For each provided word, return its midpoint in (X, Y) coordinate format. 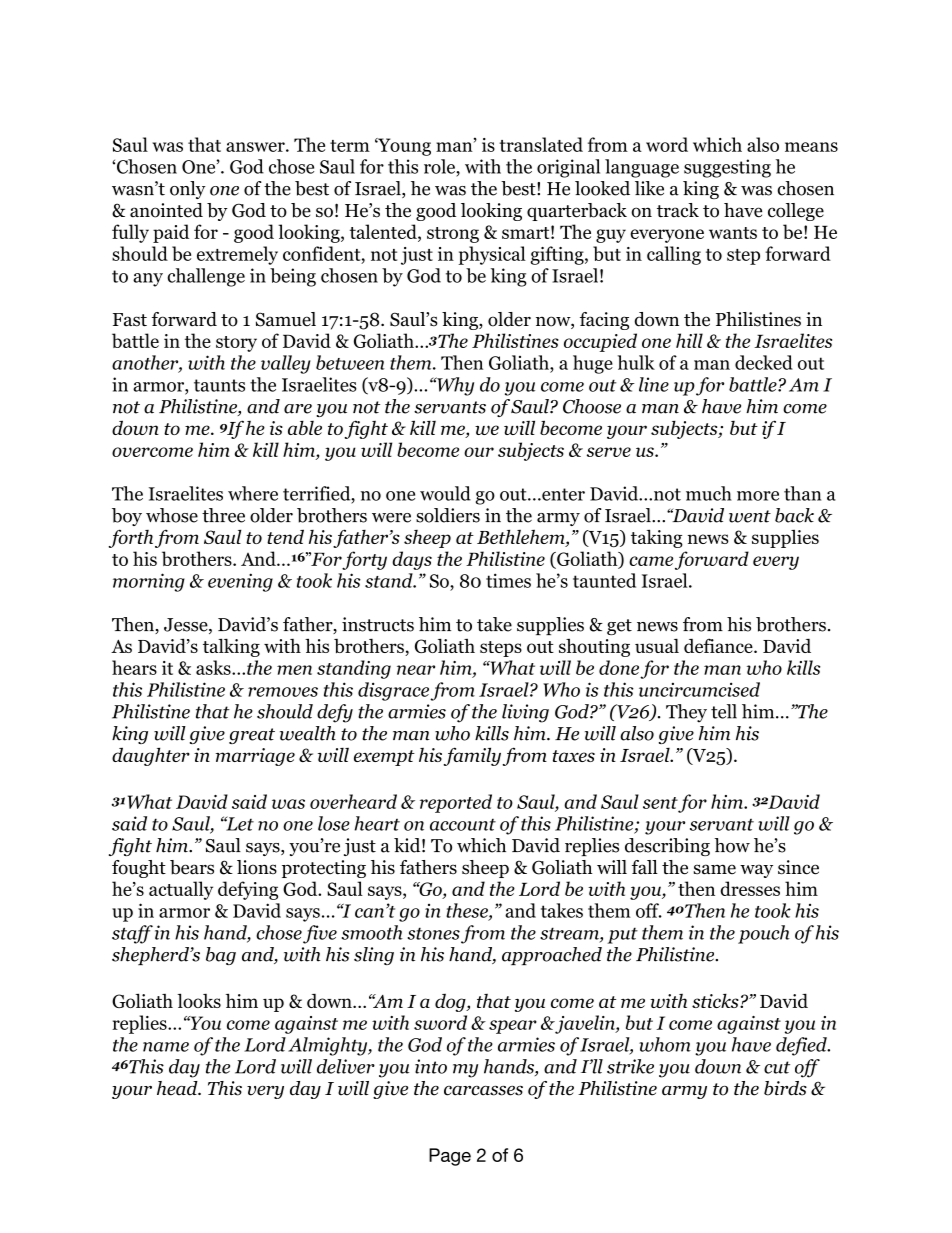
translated (541, 144)
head (178, 1088)
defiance (719, 645)
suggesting (727, 168)
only (188, 190)
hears (134, 667)
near (416, 670)
